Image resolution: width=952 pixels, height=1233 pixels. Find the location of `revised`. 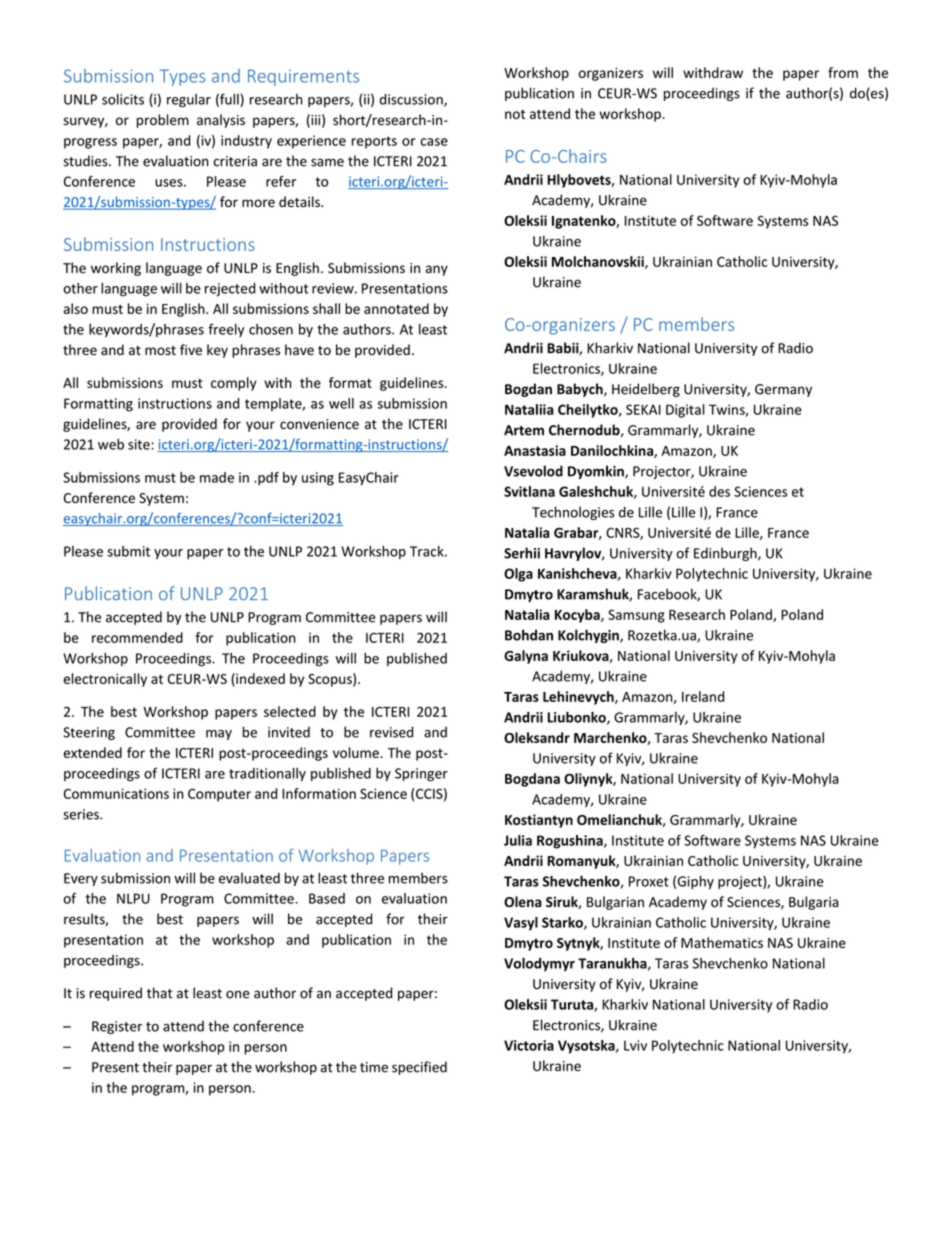

revised is located at coordinates (391, 732).
